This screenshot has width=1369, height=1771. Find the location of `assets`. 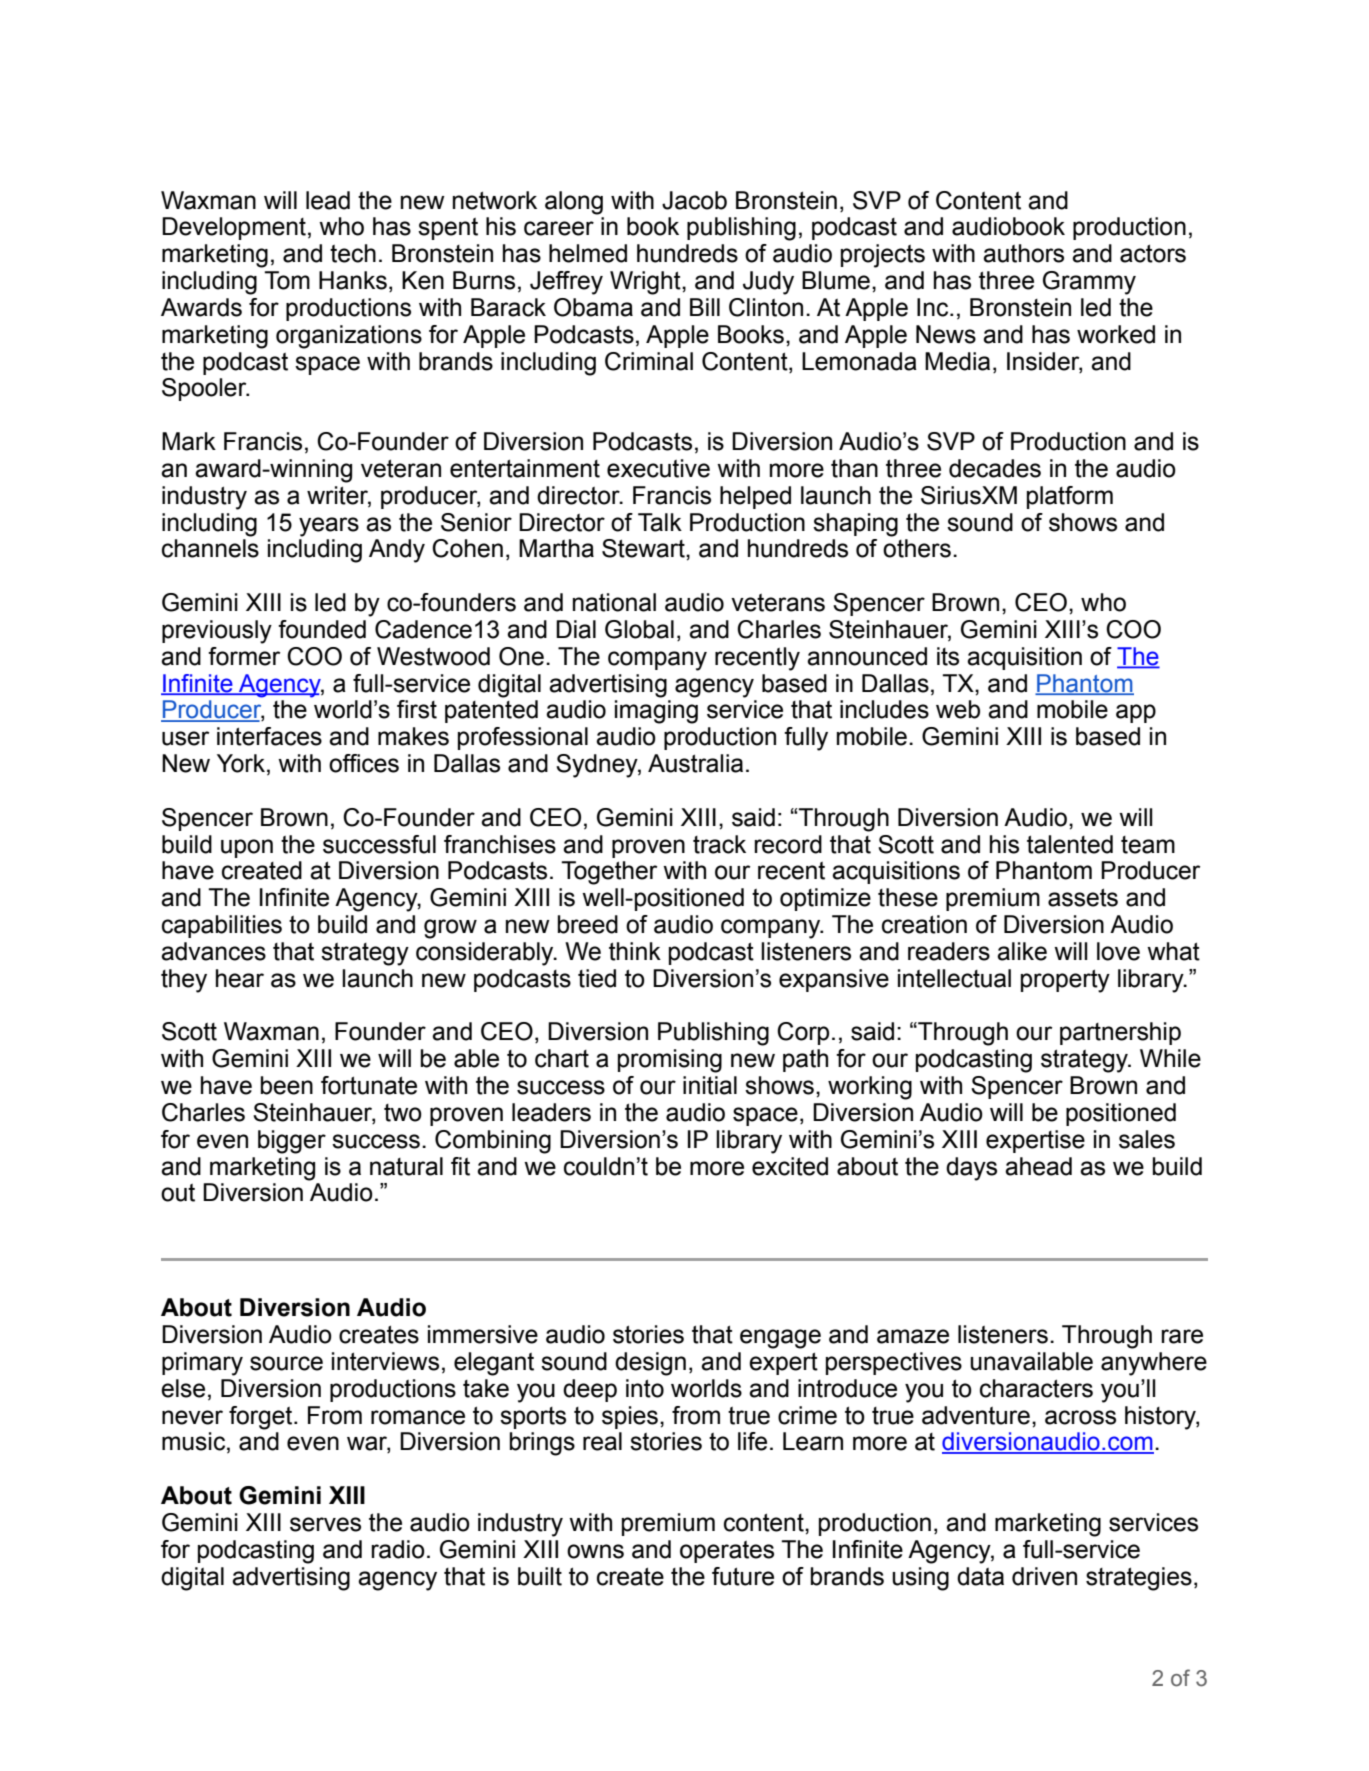

assets is located at coordinates (1083, 897).
